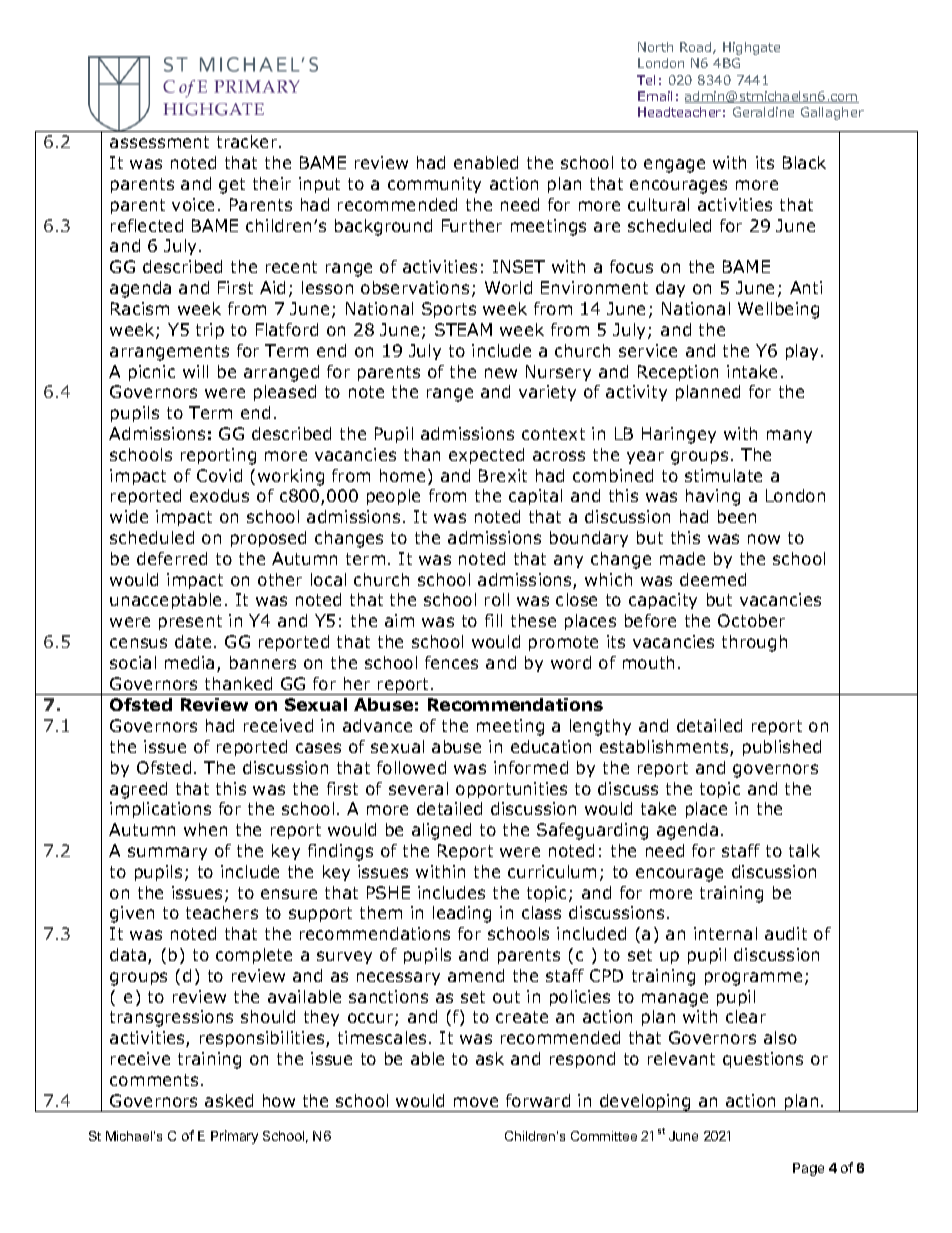  Describe the element at coordinates (222, 912) in the screenshot. I see `teachers` at that location.
